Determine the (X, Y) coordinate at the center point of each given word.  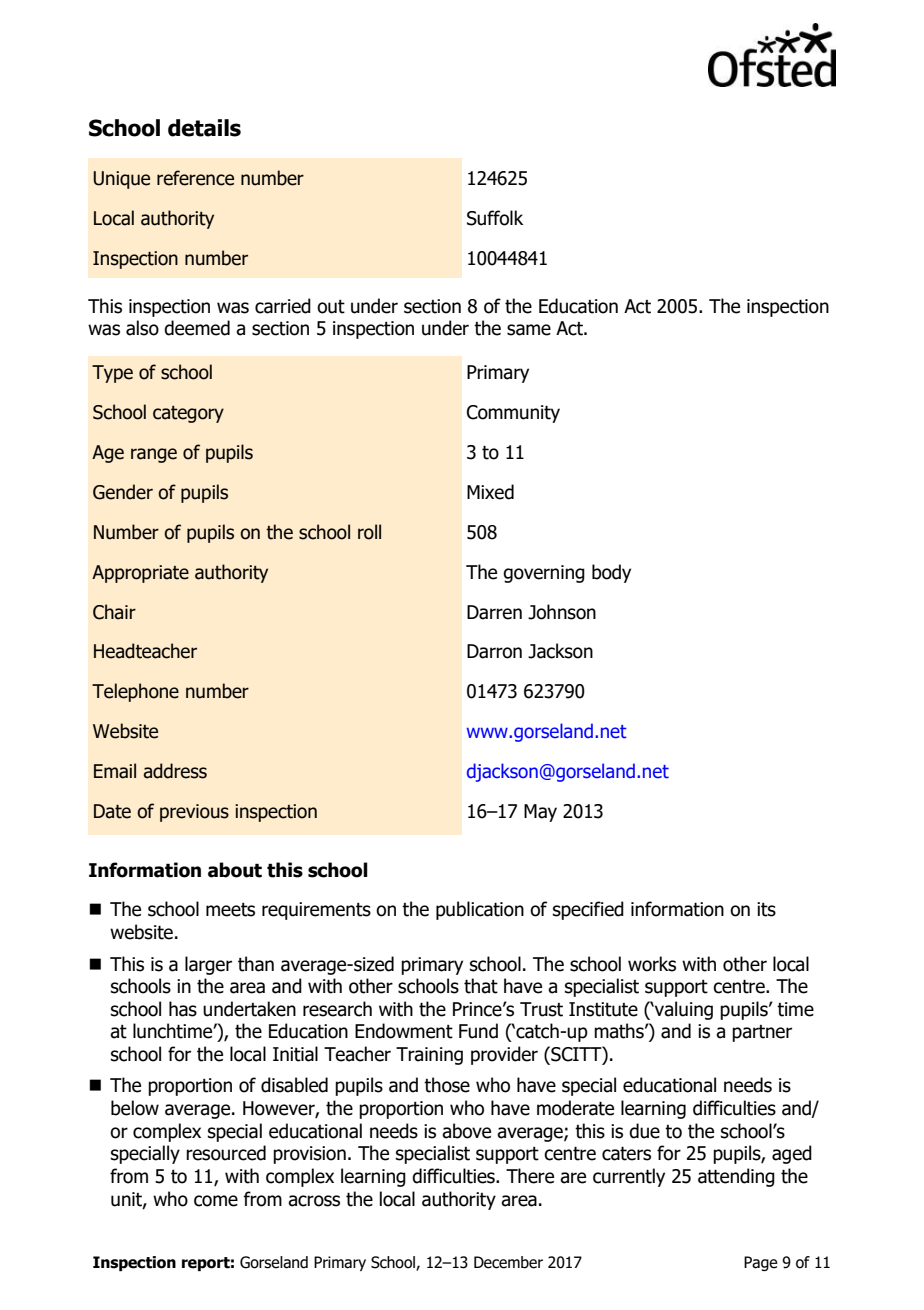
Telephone (135, 692)
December (508, 1262)
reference (195, 178)
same (529, 330)
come (216, 1201)
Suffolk (495, 218)
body (611, 573)
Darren (494, 612)
